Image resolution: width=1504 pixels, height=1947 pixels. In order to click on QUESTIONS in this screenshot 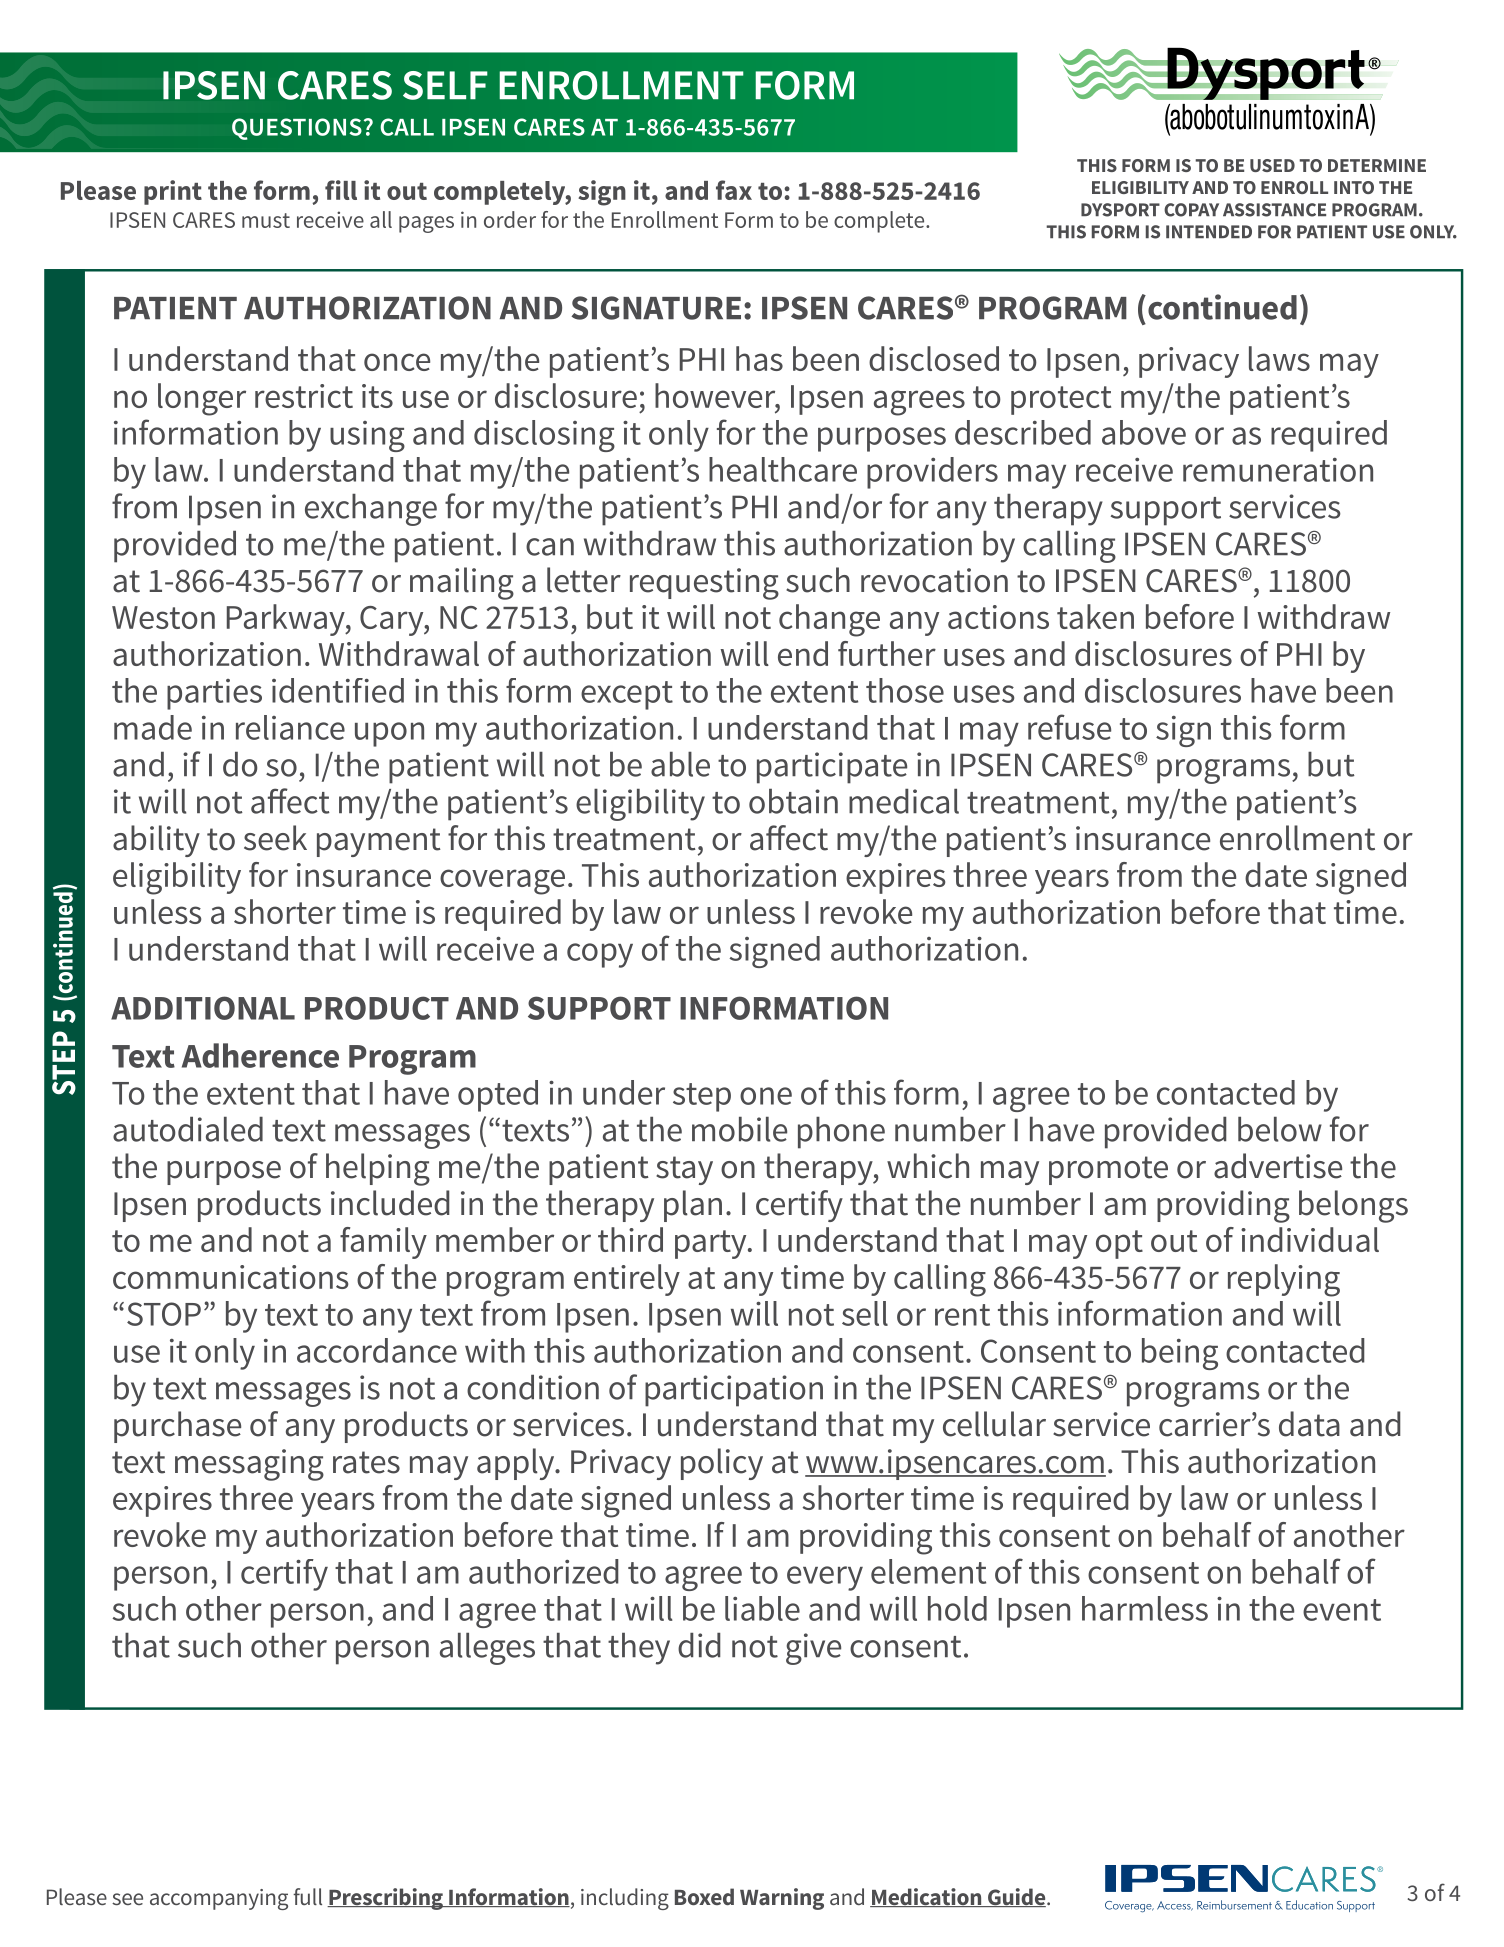, I will do `click(297, 129)`.
